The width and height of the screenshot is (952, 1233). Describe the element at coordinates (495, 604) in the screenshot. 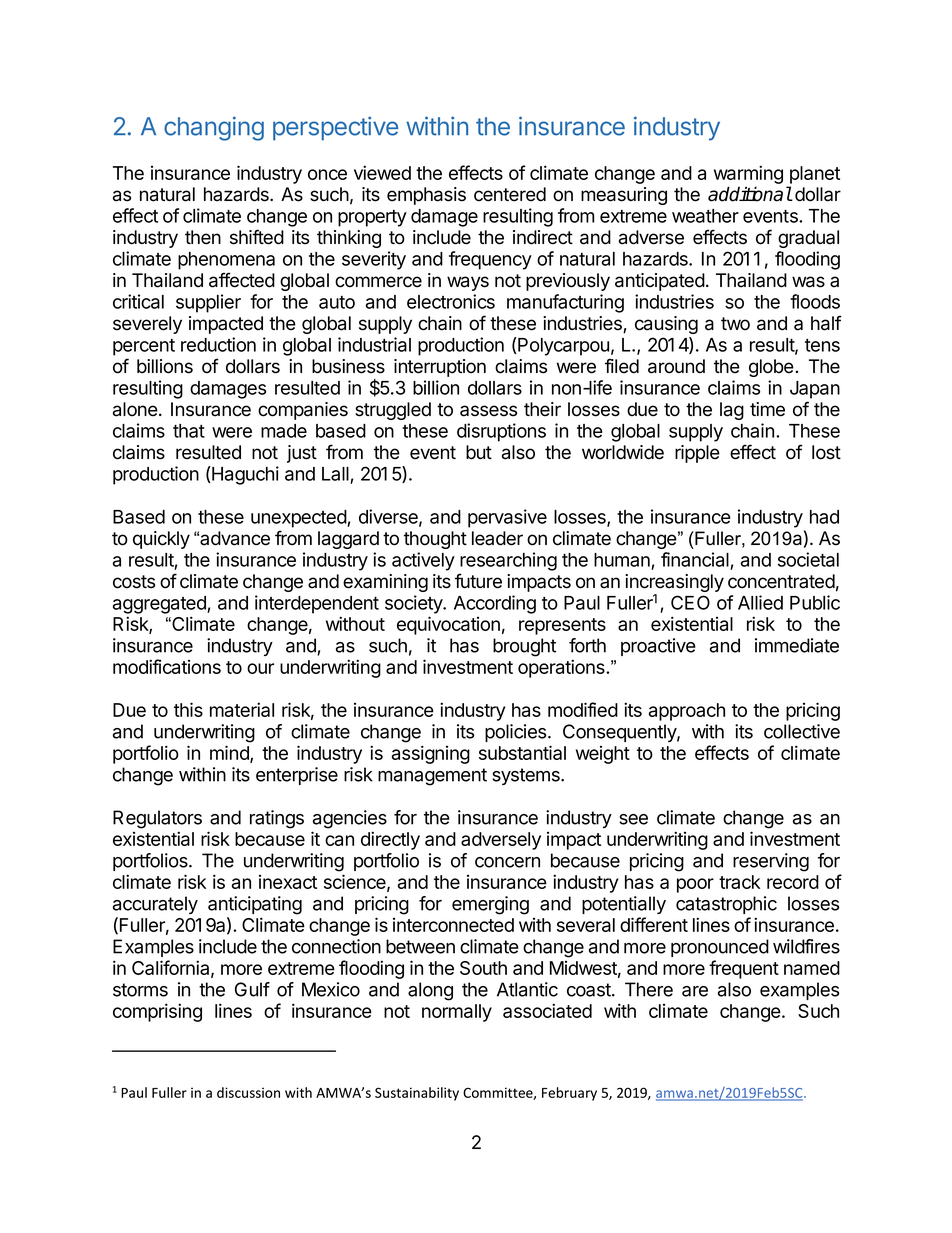

I see `According` at that location.
